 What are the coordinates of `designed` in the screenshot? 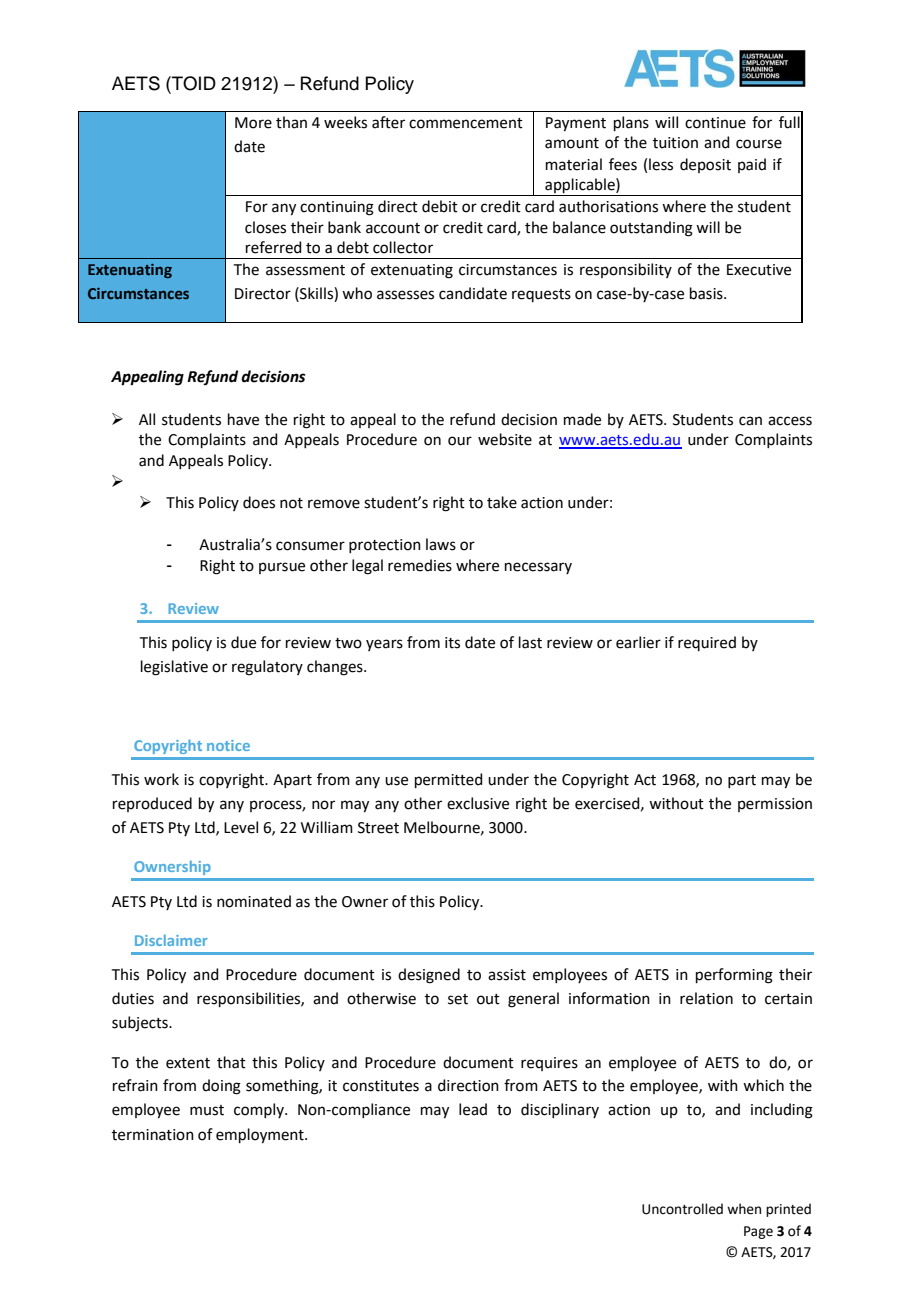 It's located at (429, 976).
